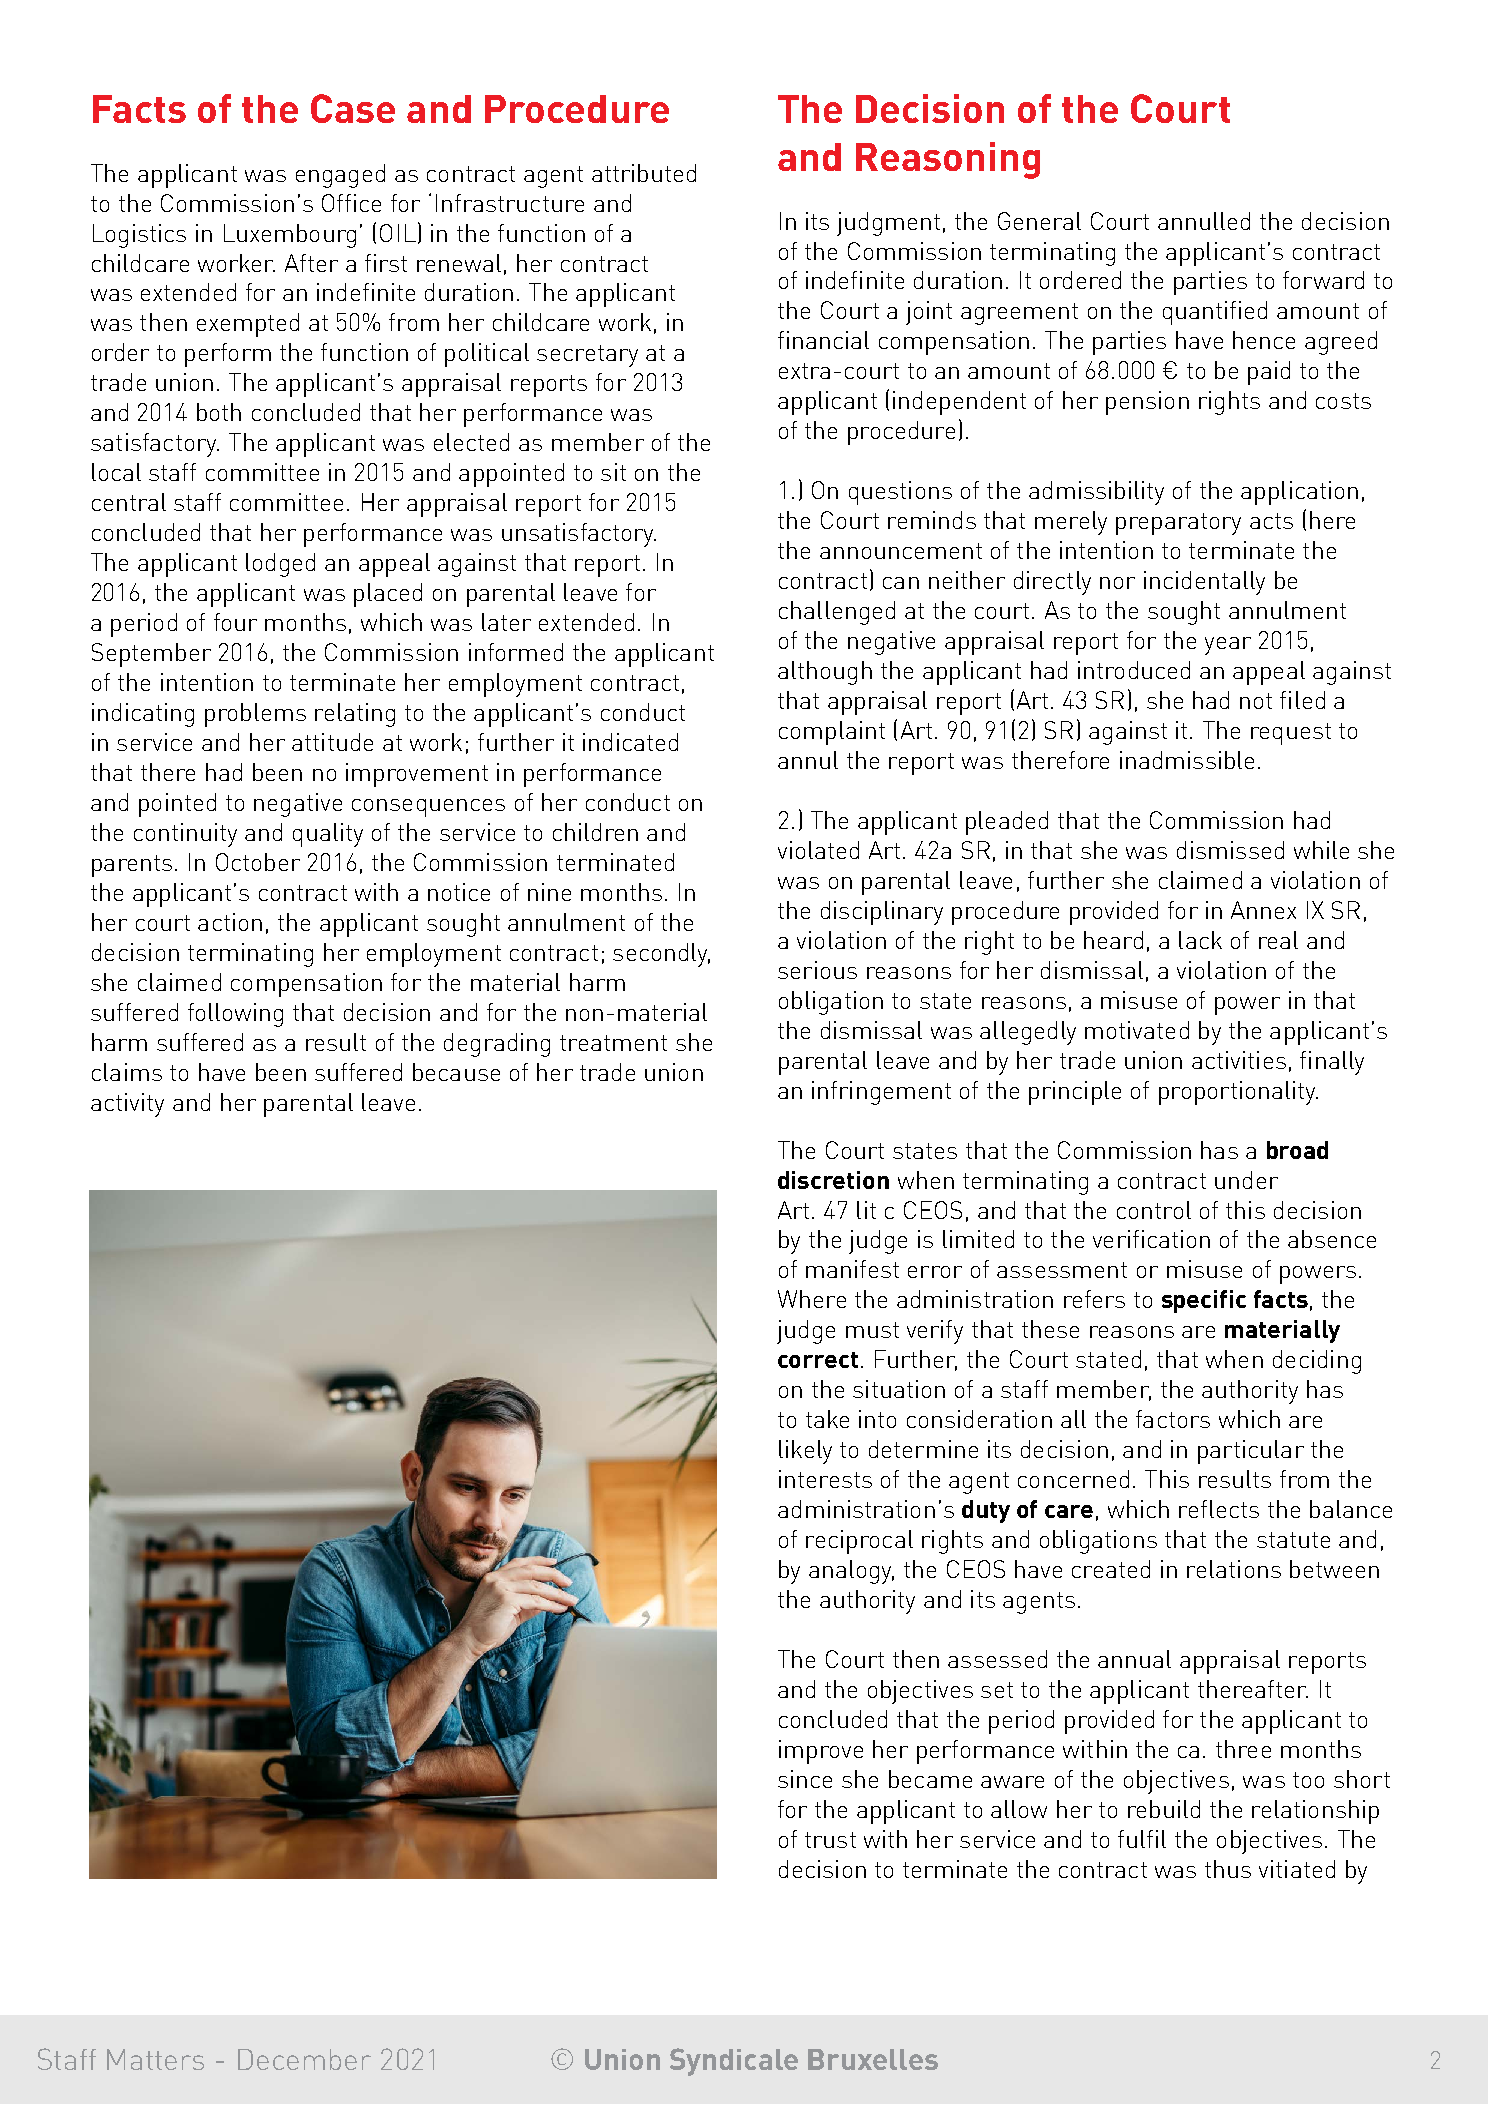  I want to click on activity, so click(127, 1105).
